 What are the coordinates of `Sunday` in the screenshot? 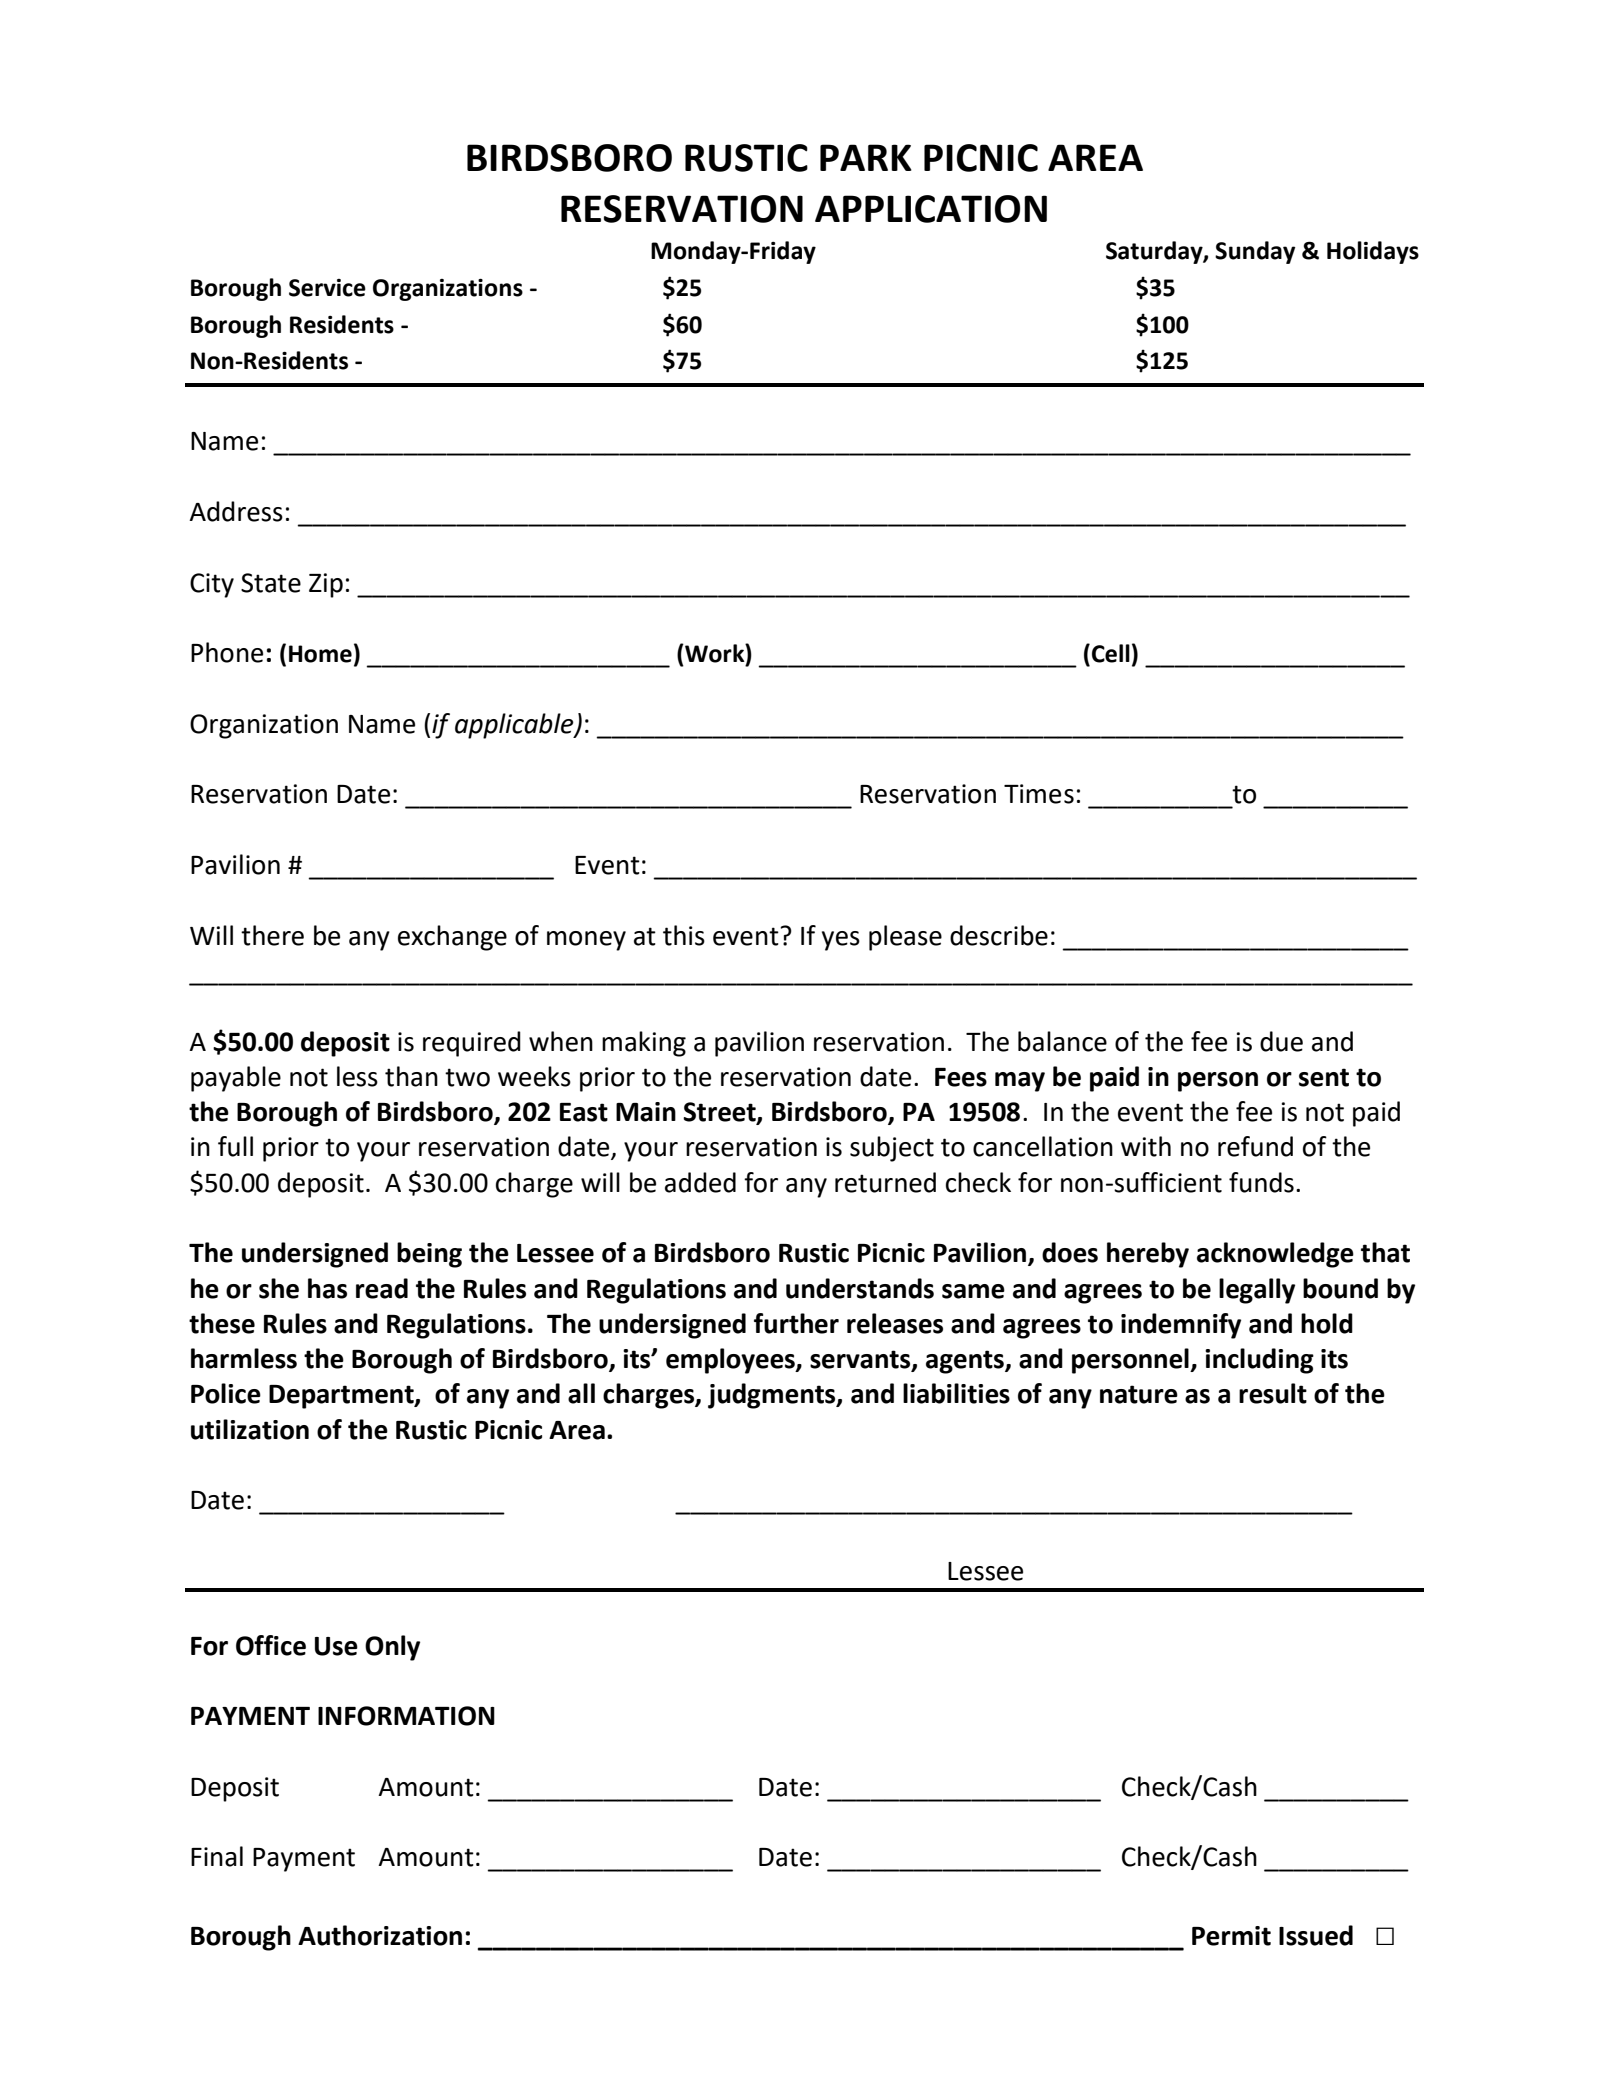 It's located at (1255, 252).
